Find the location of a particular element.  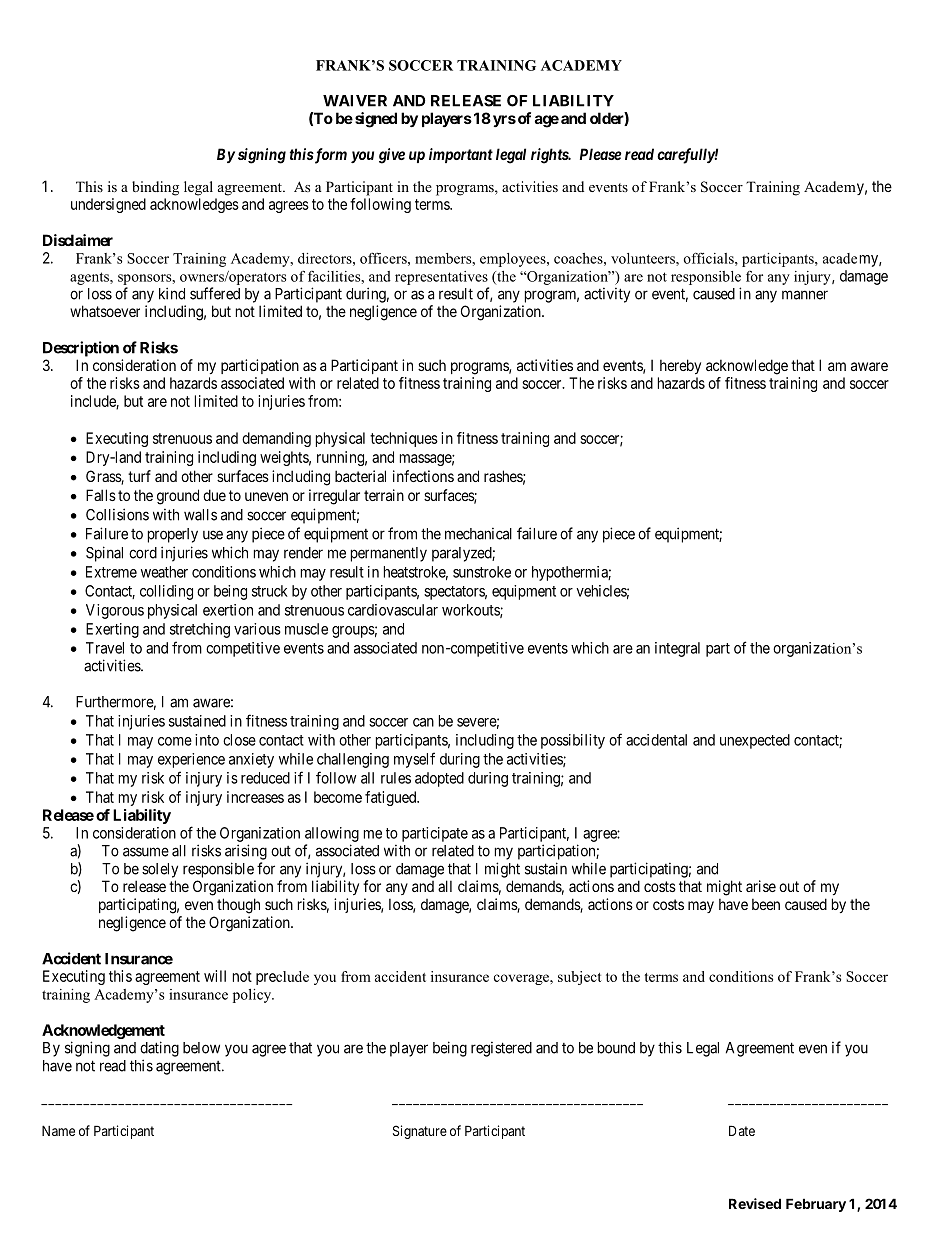

binding is located at coordinates (155, 188).
